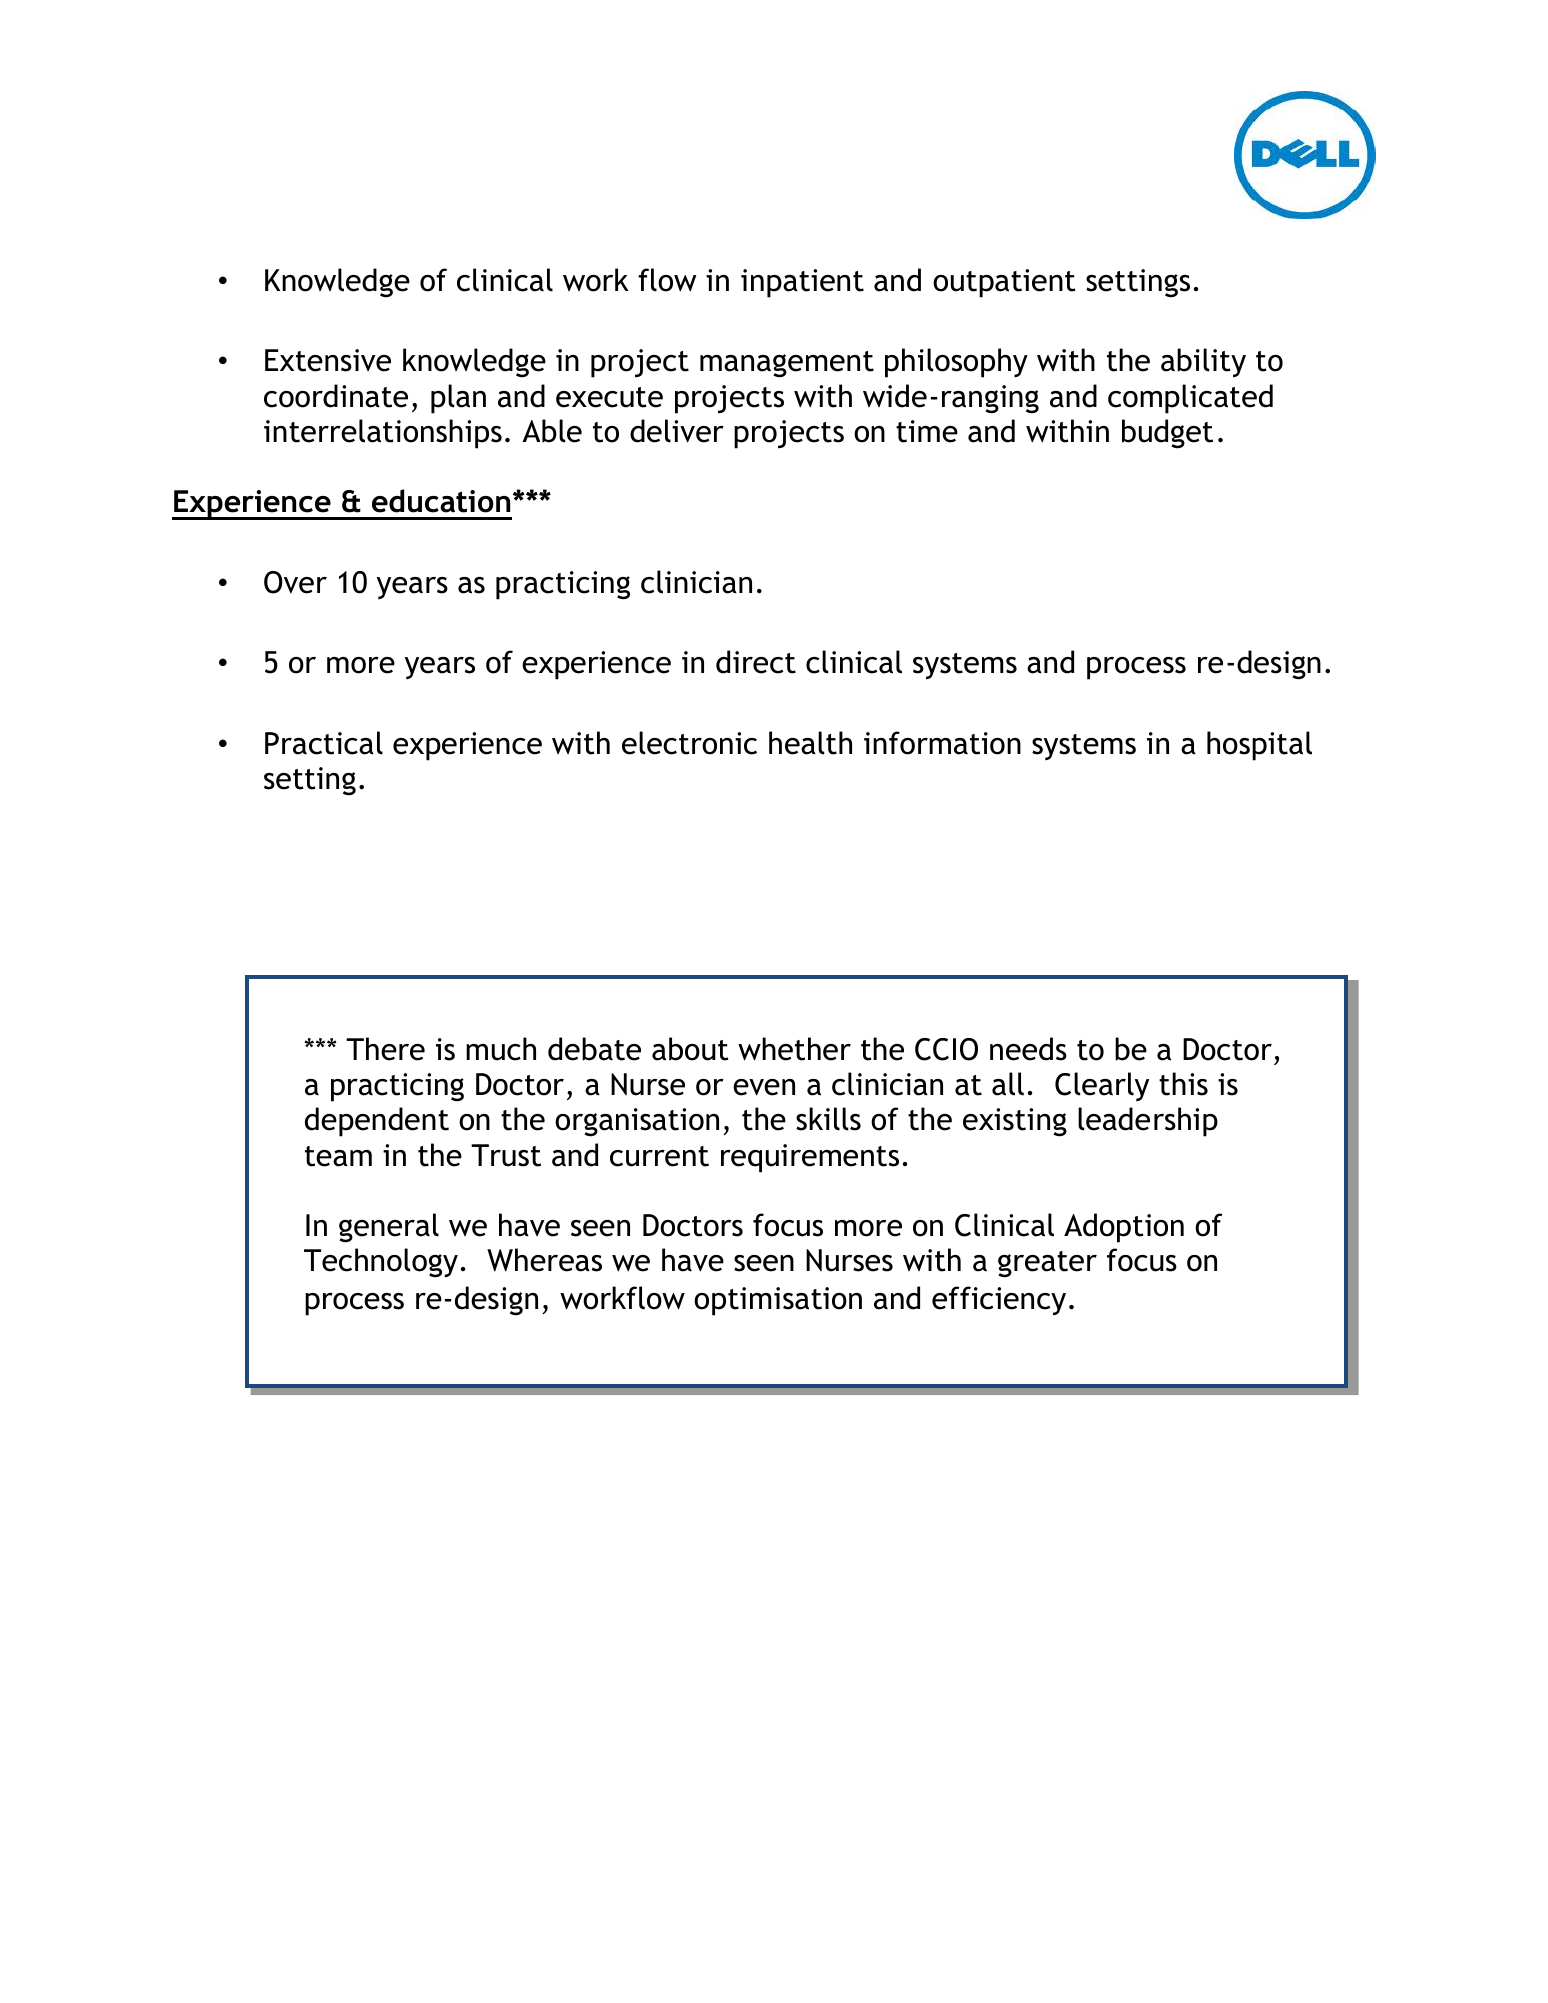 This image has height=2003, width=1548. What do you see at coordinates (381, 1263) in the image?
I see `Technology` at bounding box center [381, 1263].
